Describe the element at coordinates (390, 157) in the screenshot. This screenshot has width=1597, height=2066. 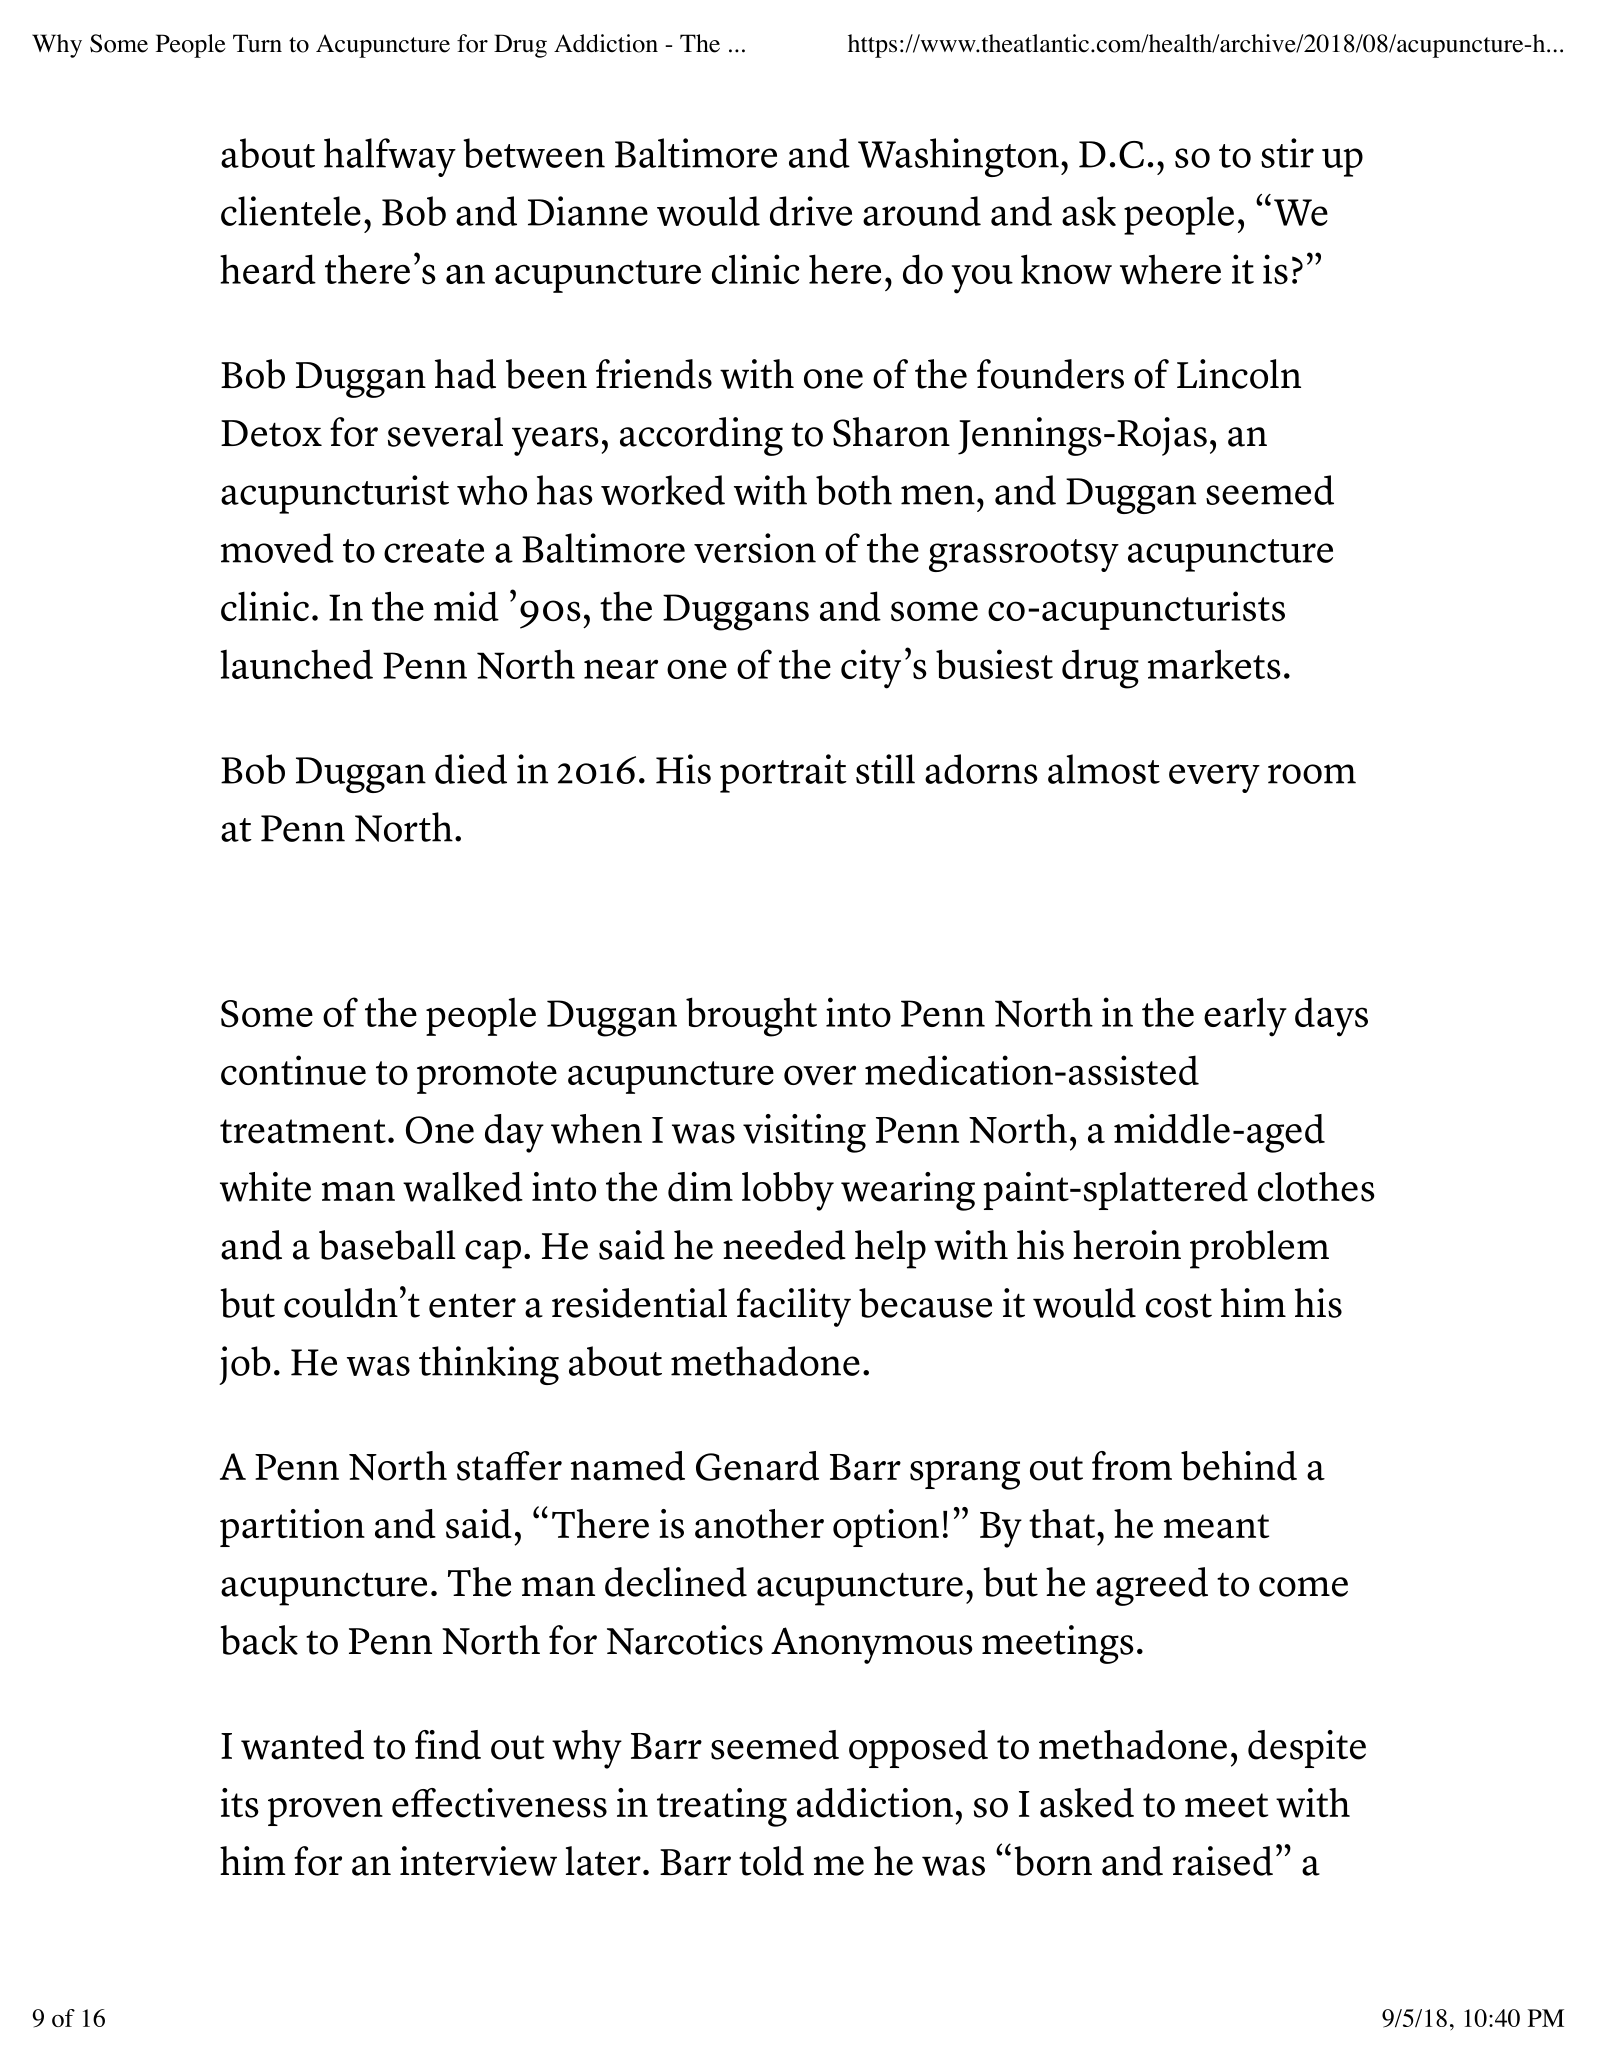
I see `halfway` at that location.
